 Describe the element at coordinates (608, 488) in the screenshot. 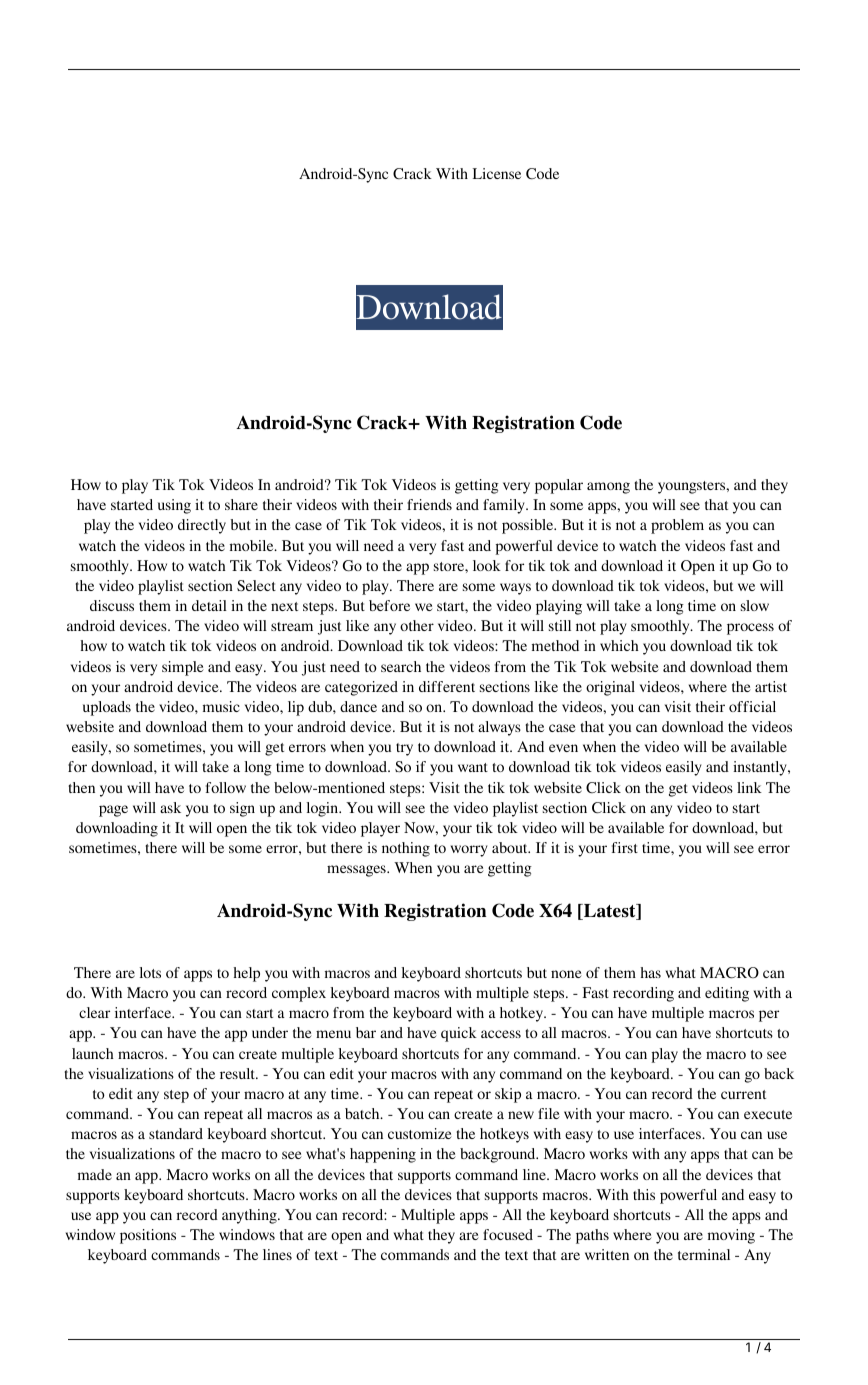

I see `among` at that location.
